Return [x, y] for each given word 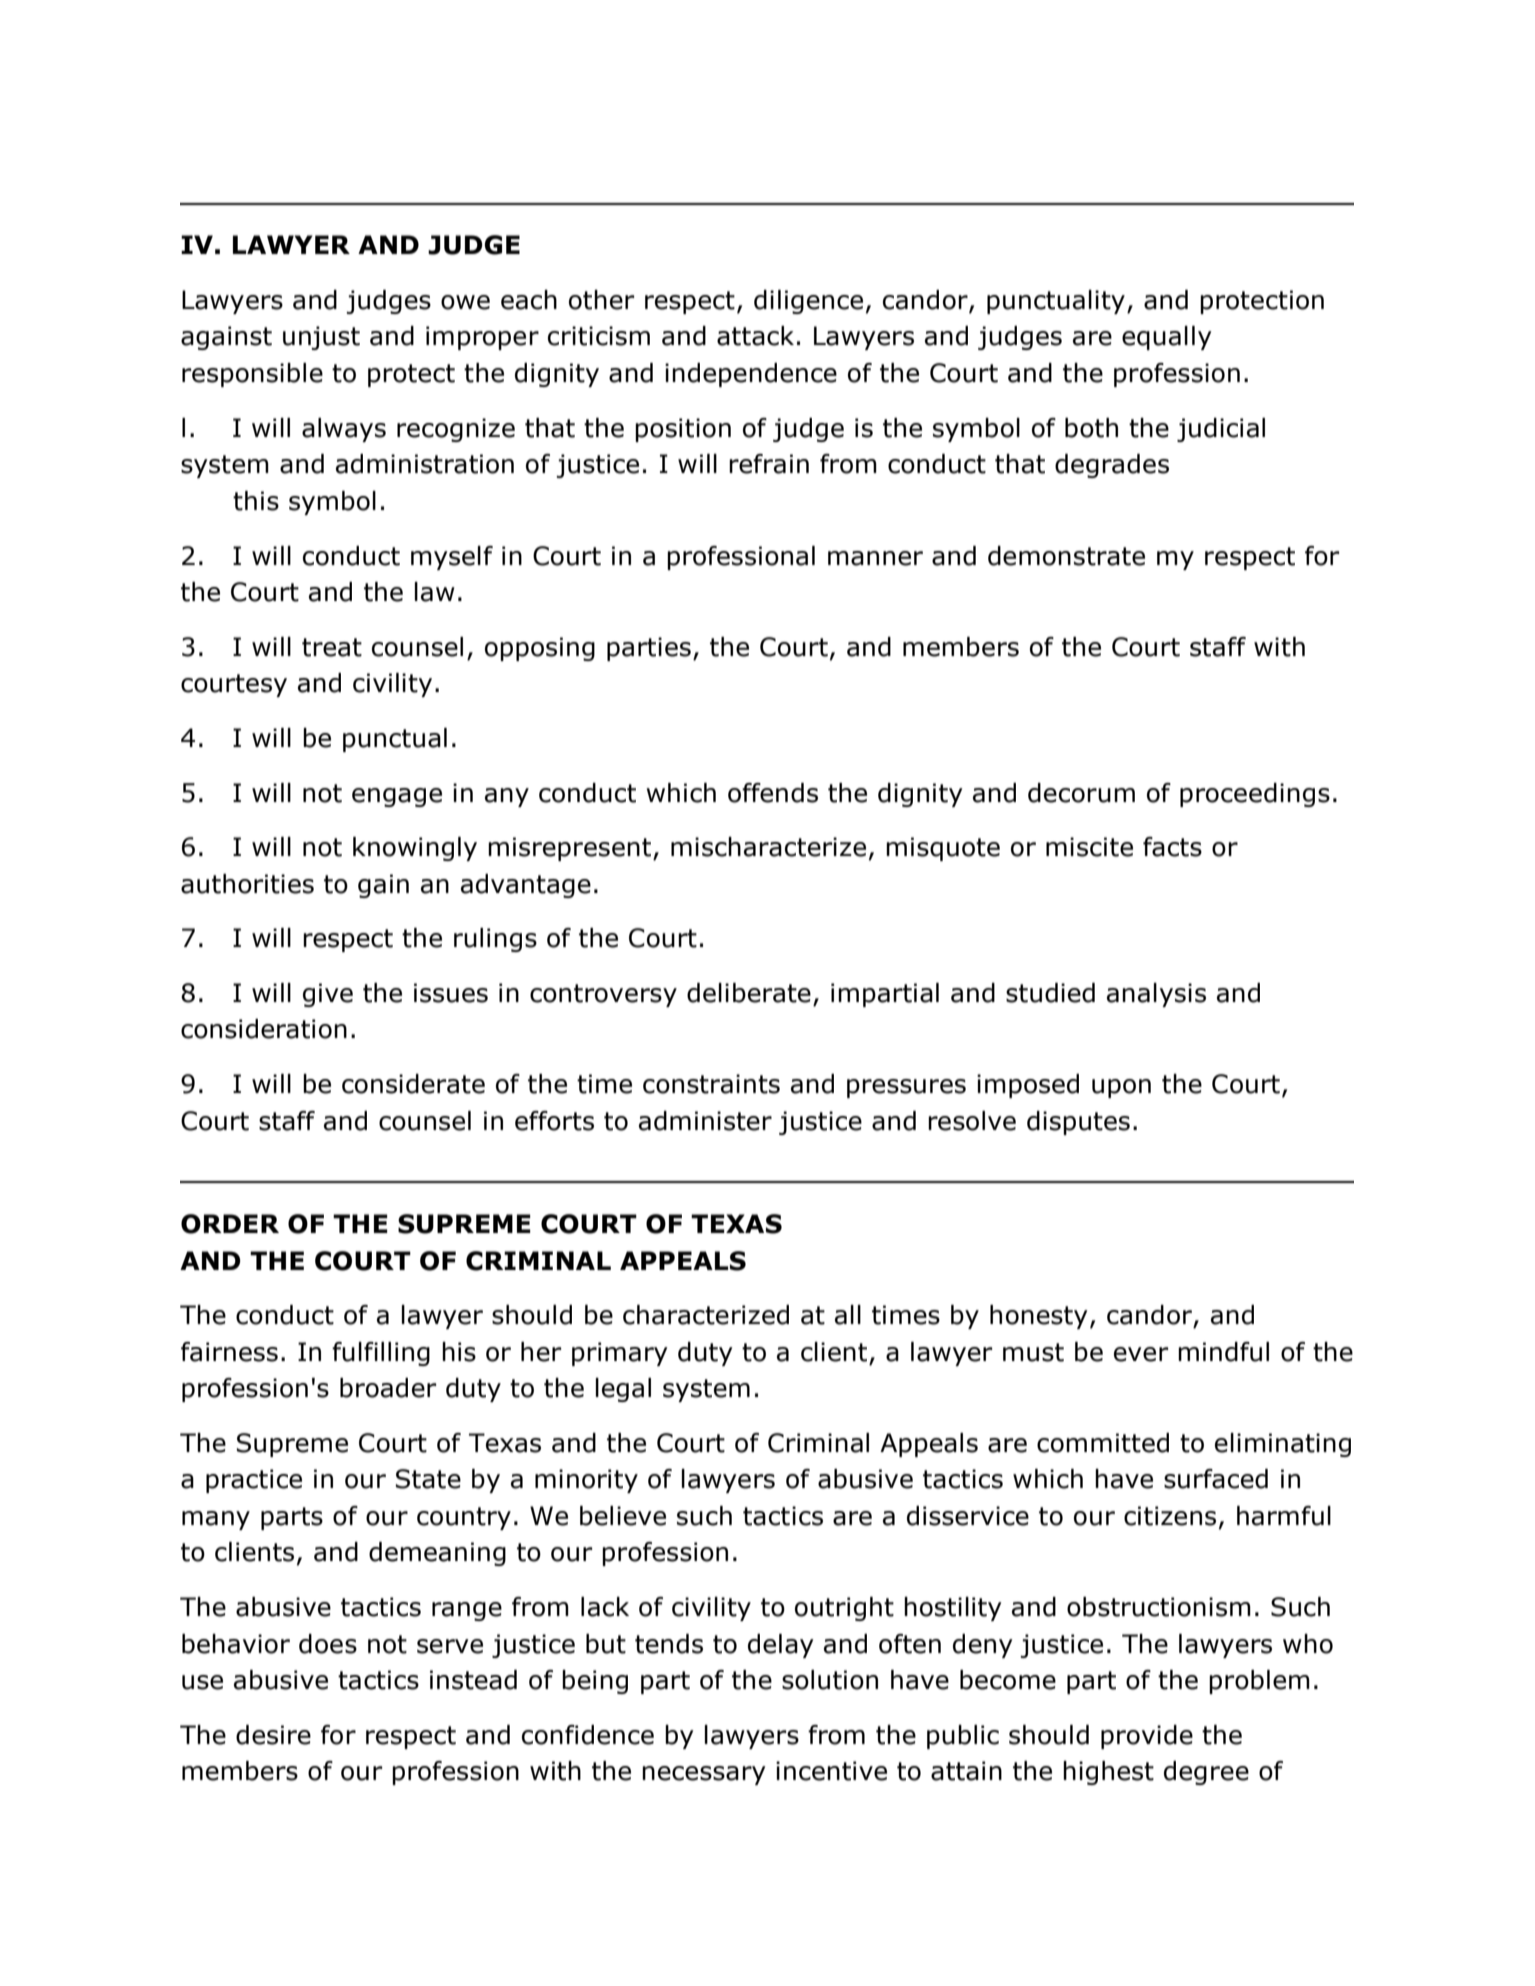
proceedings [1255, 795]
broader [388, 1388]
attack [755, 336]
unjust [321, 338]
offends [773, 793]
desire [273, 1735]
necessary [704, 1775]
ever [1141, 1354]
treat [332, 647]
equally [1167, 338]
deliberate [749, 993]
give [328, 995]
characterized [706, 1315]
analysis [1156, 995]
